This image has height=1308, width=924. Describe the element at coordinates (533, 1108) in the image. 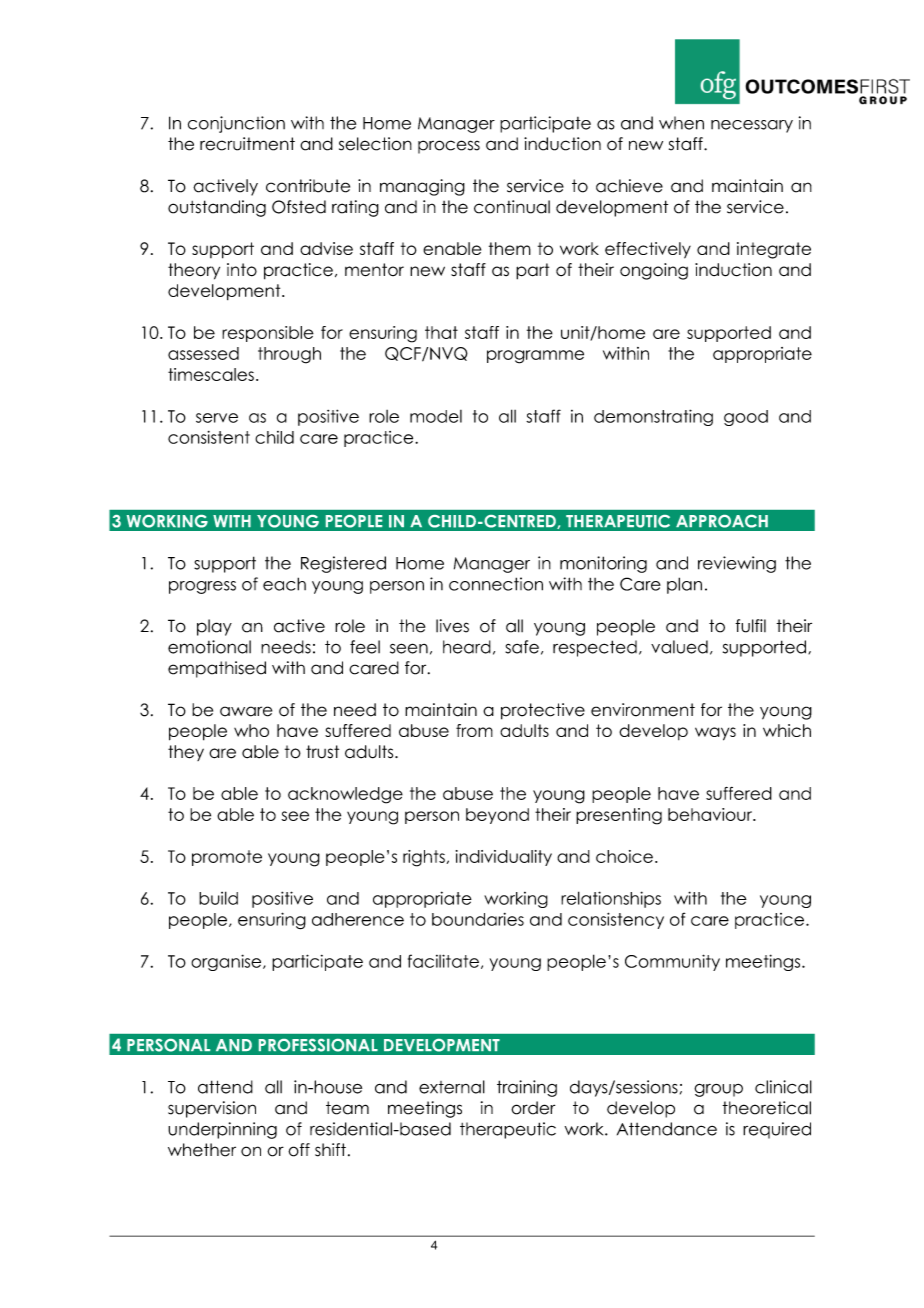

I see `order` at that location.
